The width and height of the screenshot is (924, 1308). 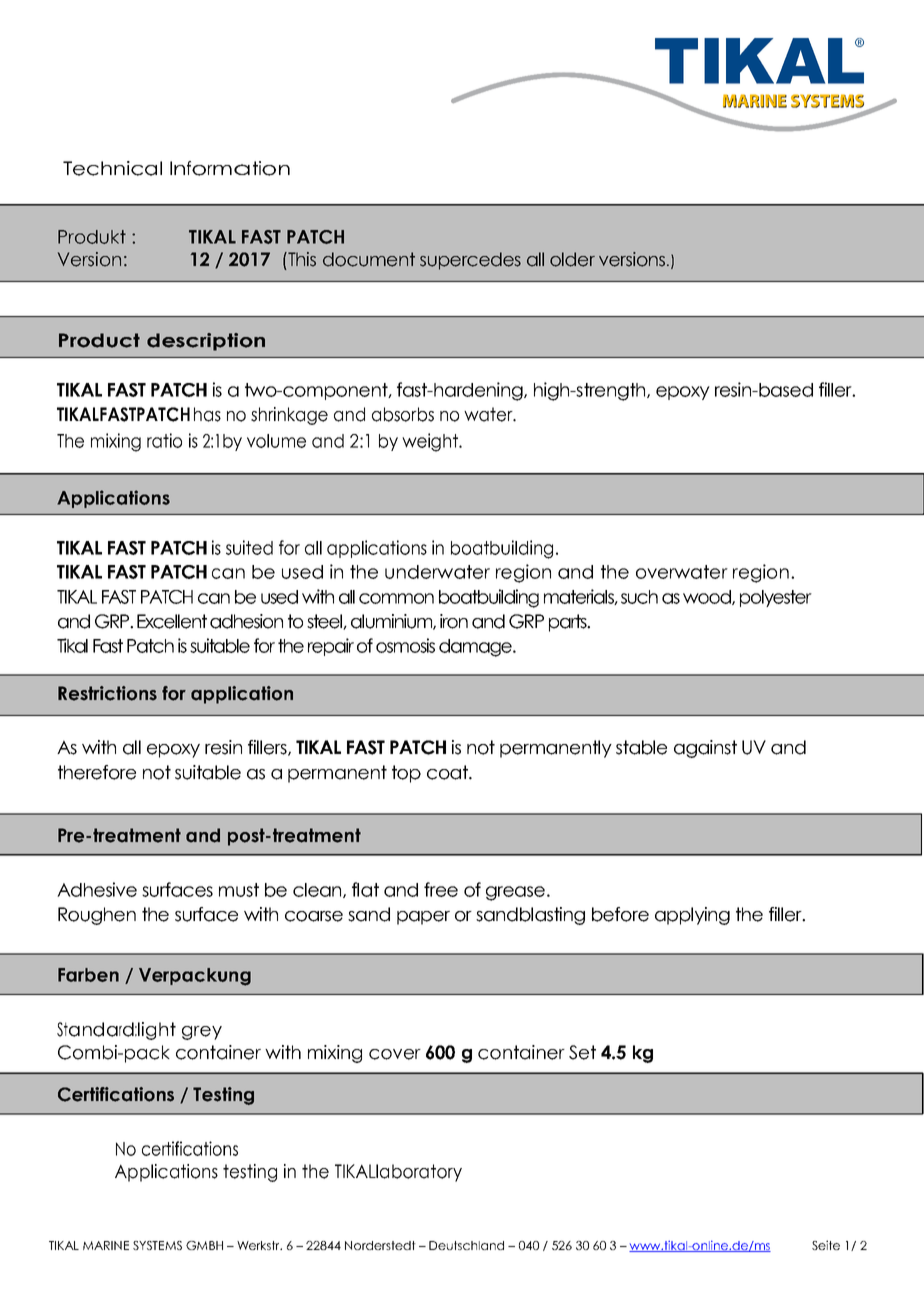 I want to click on Information, so click(x=230, y=168).
